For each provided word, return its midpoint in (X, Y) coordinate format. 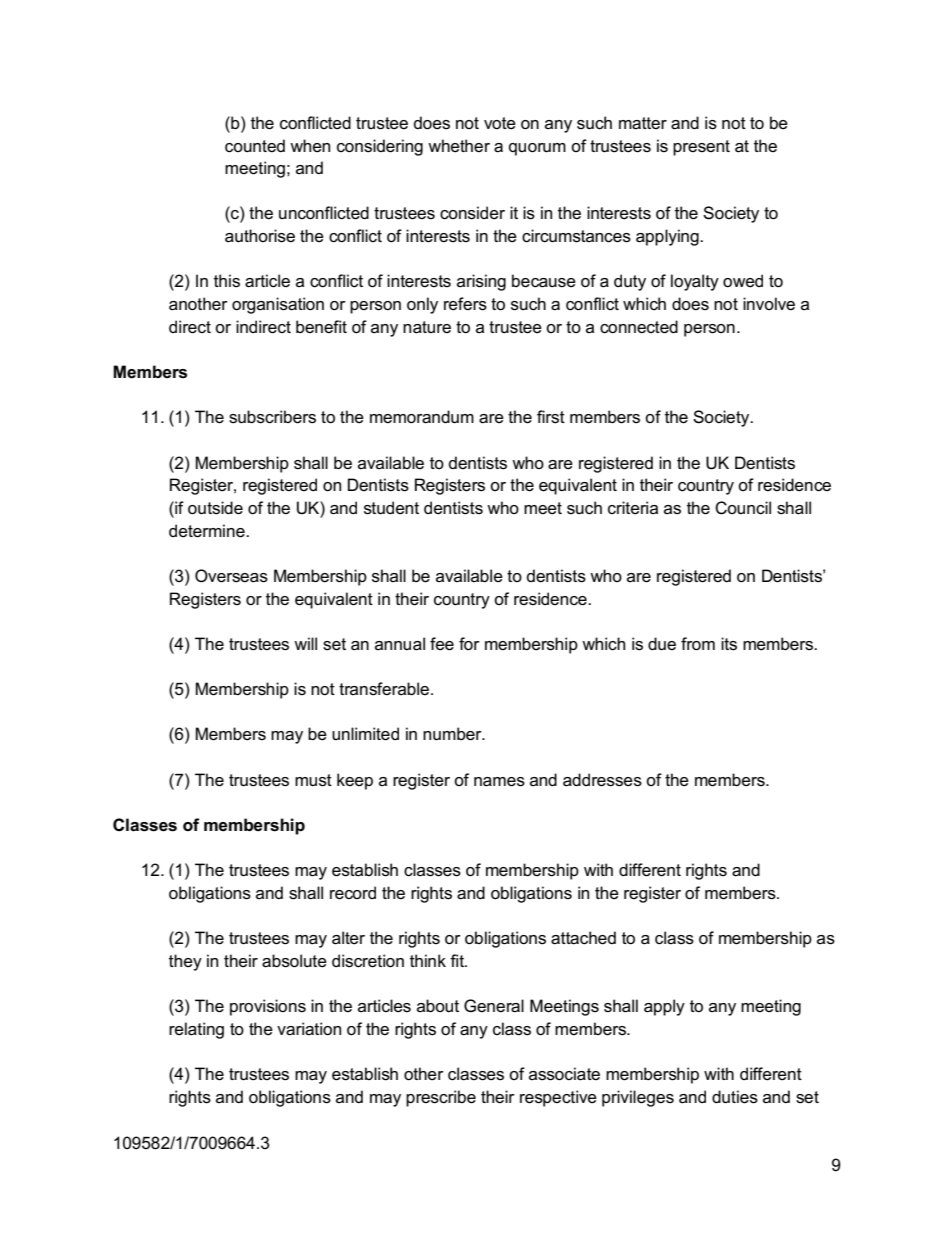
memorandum (422, 417)
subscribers (272, 417)
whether (459, 146)
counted (255, 146)
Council (743, 508)
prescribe (441, 1098)
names (499, 782)
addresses (602, 780)
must (313, 780)
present (701, 148)
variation (309, 1029)
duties (735, 1097)
